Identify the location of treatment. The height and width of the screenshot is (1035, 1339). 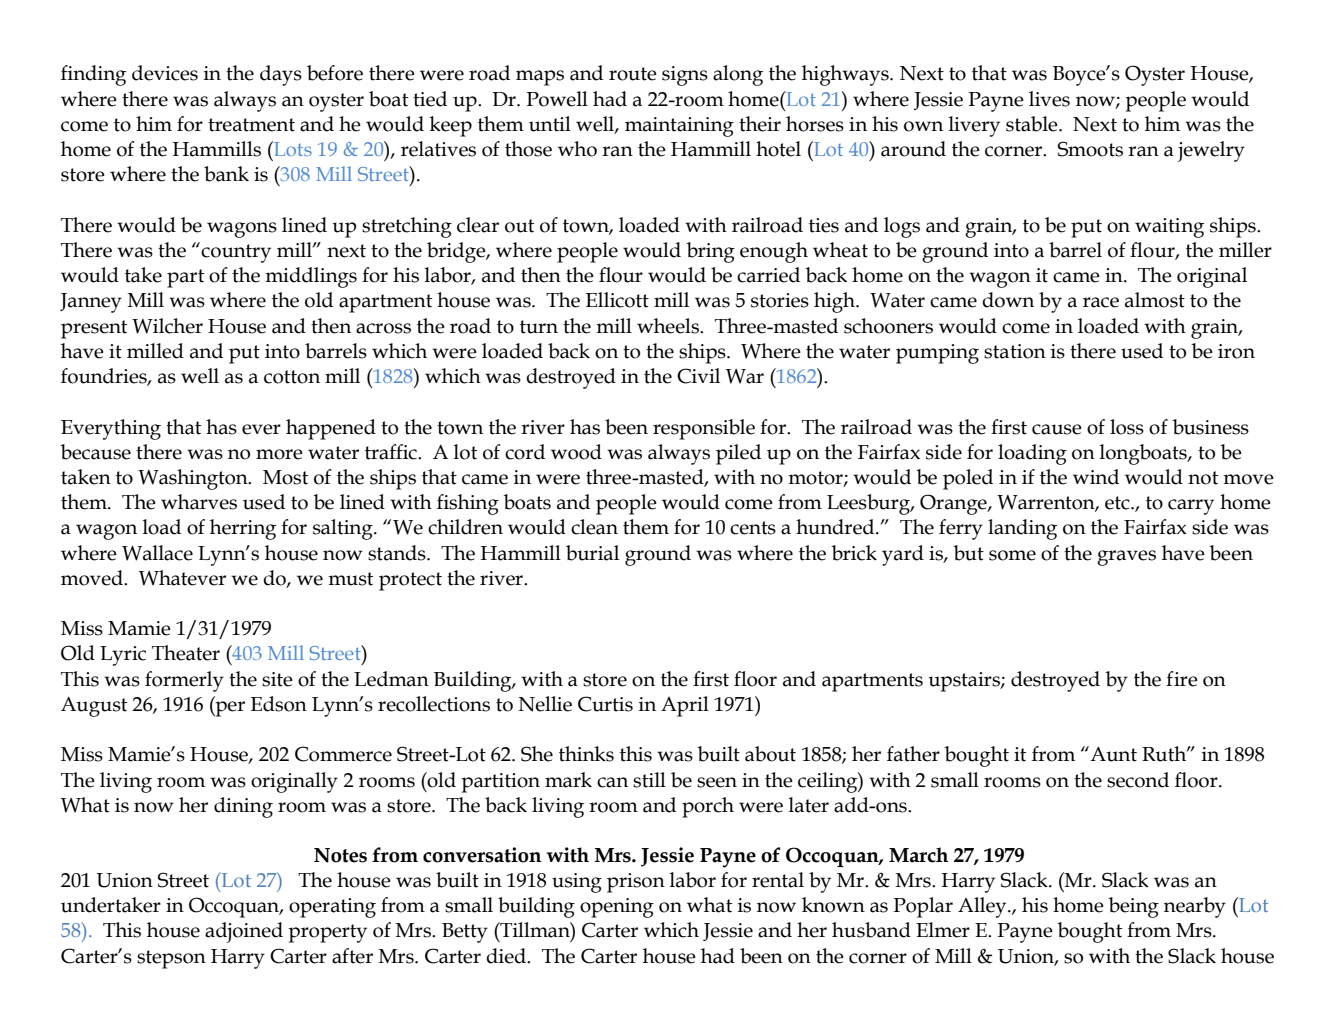
(251, 125).
